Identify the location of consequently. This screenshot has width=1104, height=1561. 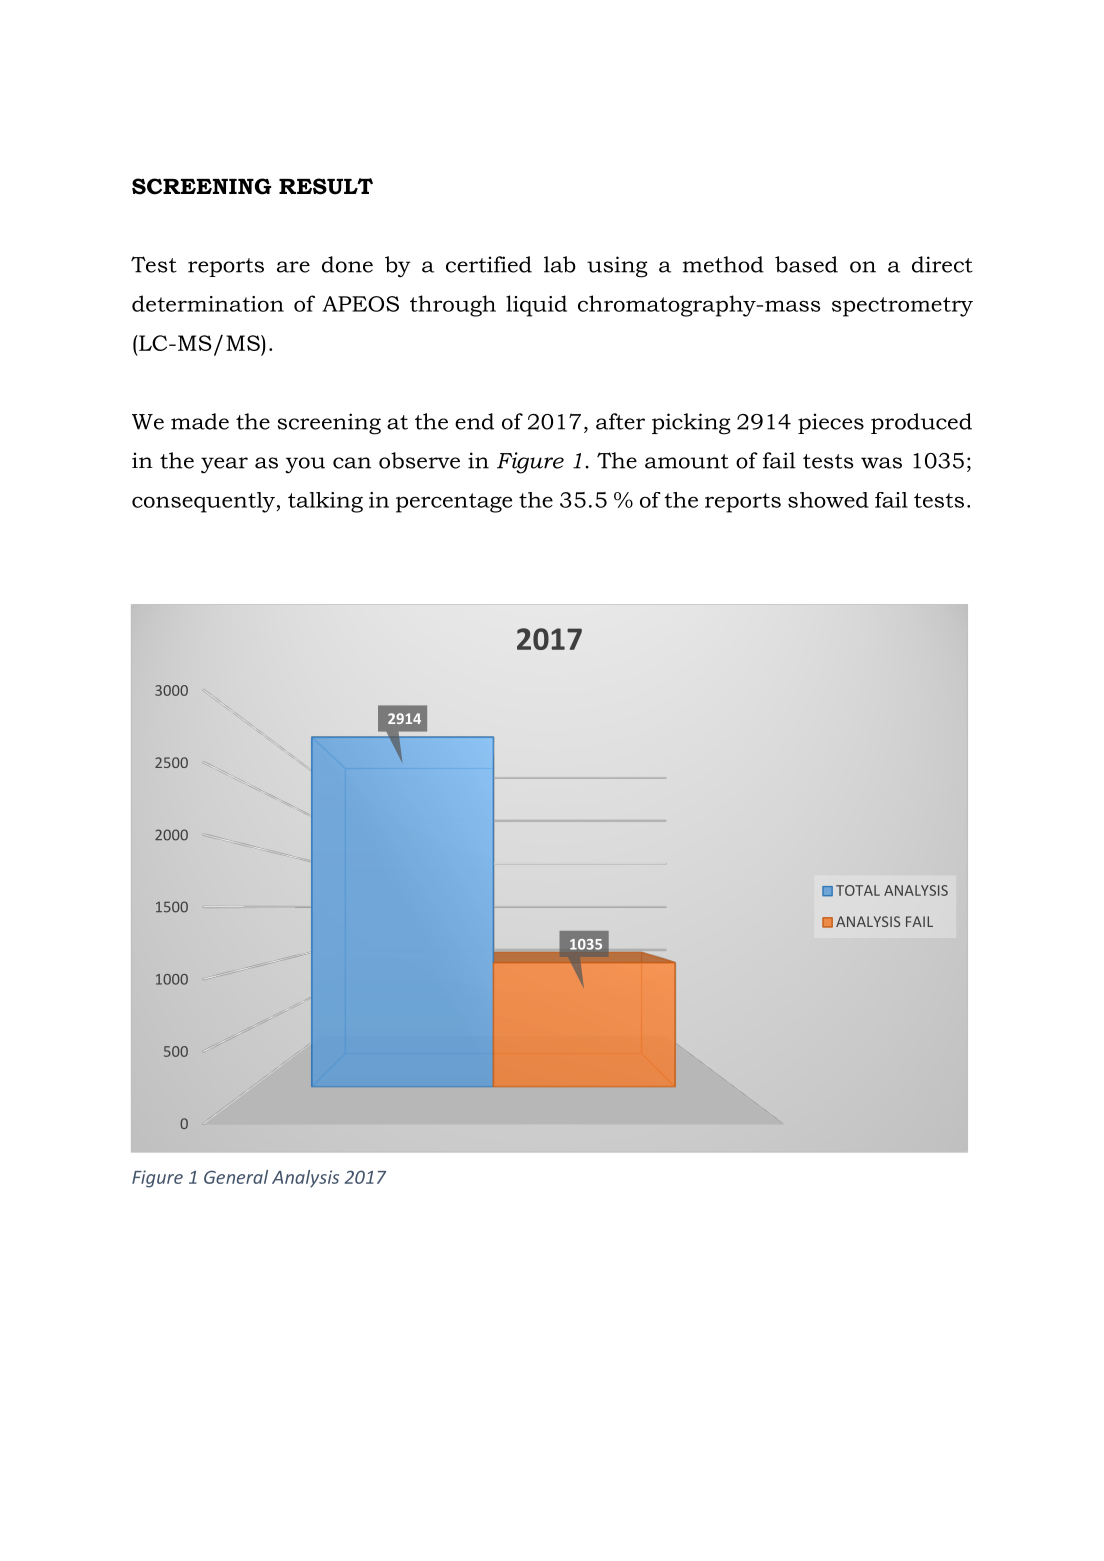
(203, 502).
